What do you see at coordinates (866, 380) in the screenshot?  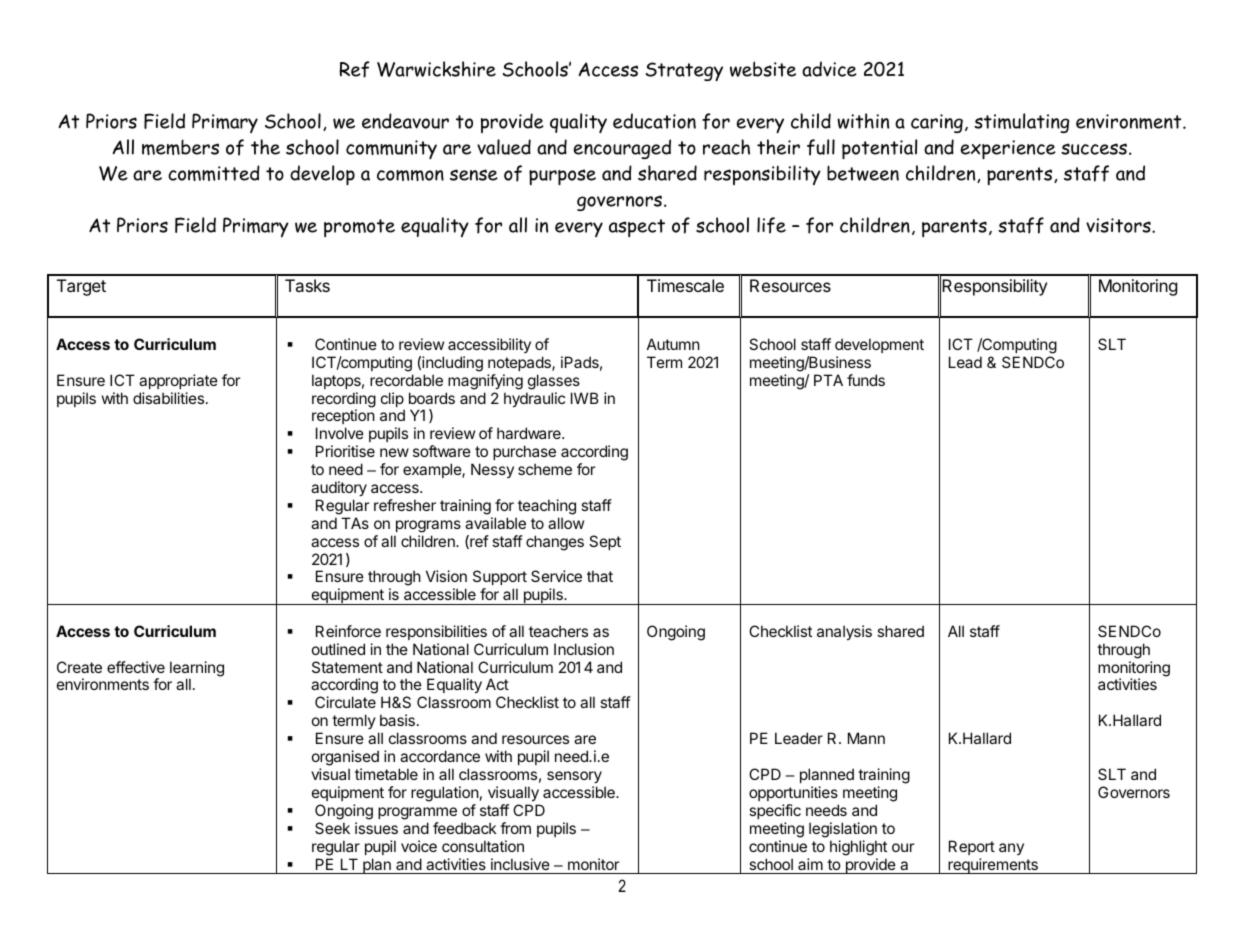 I see `funds` at bounding box center [866, 380].
